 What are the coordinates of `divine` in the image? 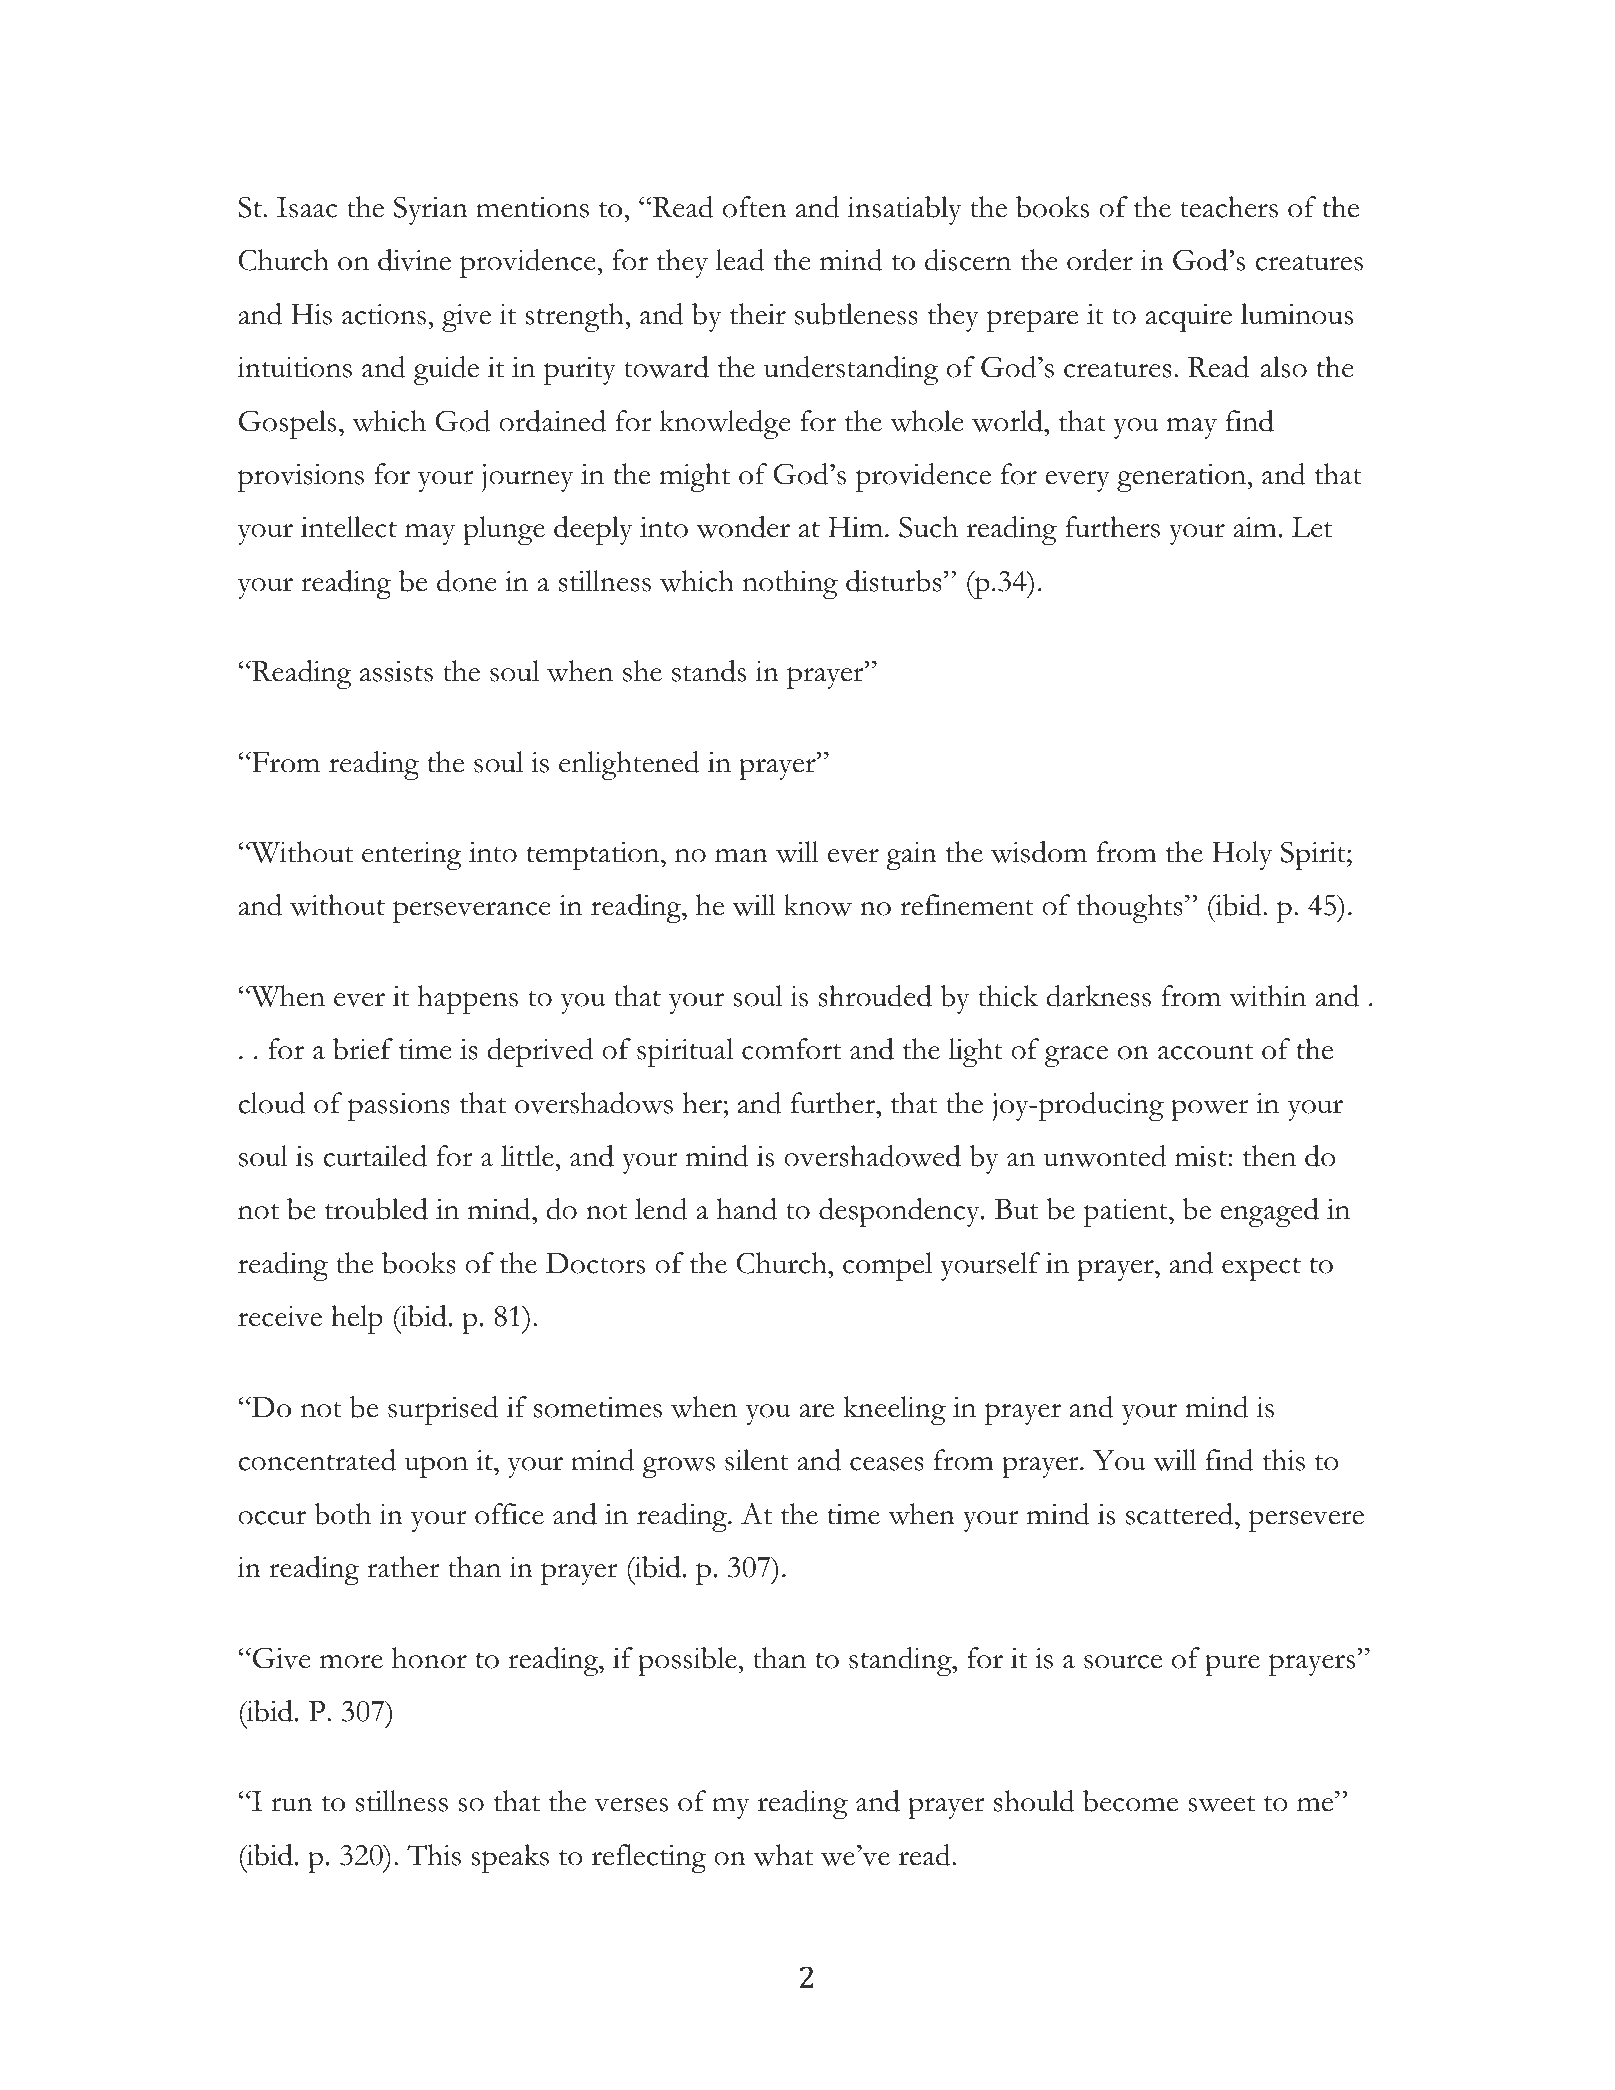 It's located at (414, 260).
